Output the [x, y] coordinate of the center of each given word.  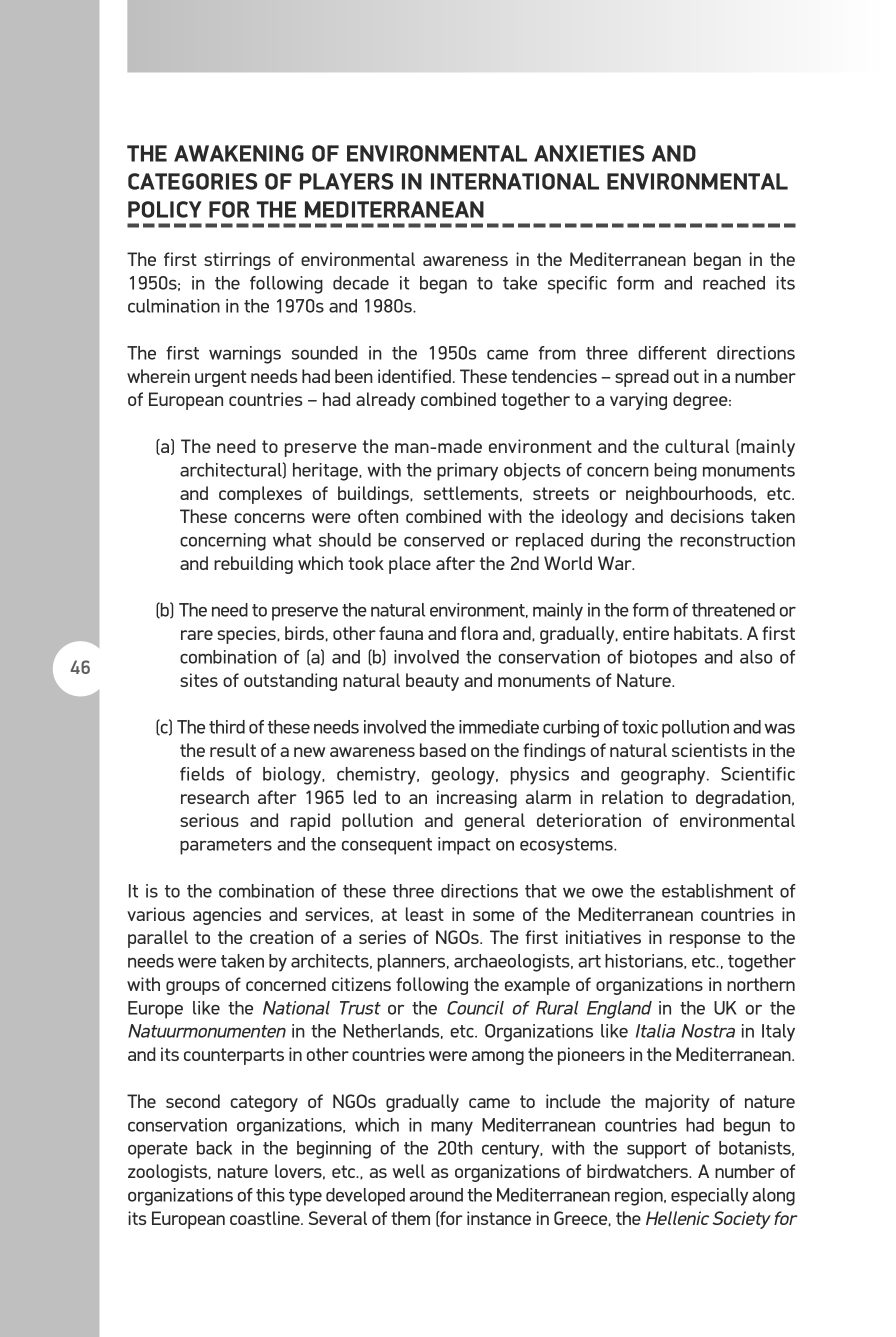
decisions [707, 516]
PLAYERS [347, 181]
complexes [260, 495]
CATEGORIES [193, 181]
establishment [717, 891]
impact [464, 846]
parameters [226, 846]
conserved [444, 540]
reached [734, 283]
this [270, 1195]
